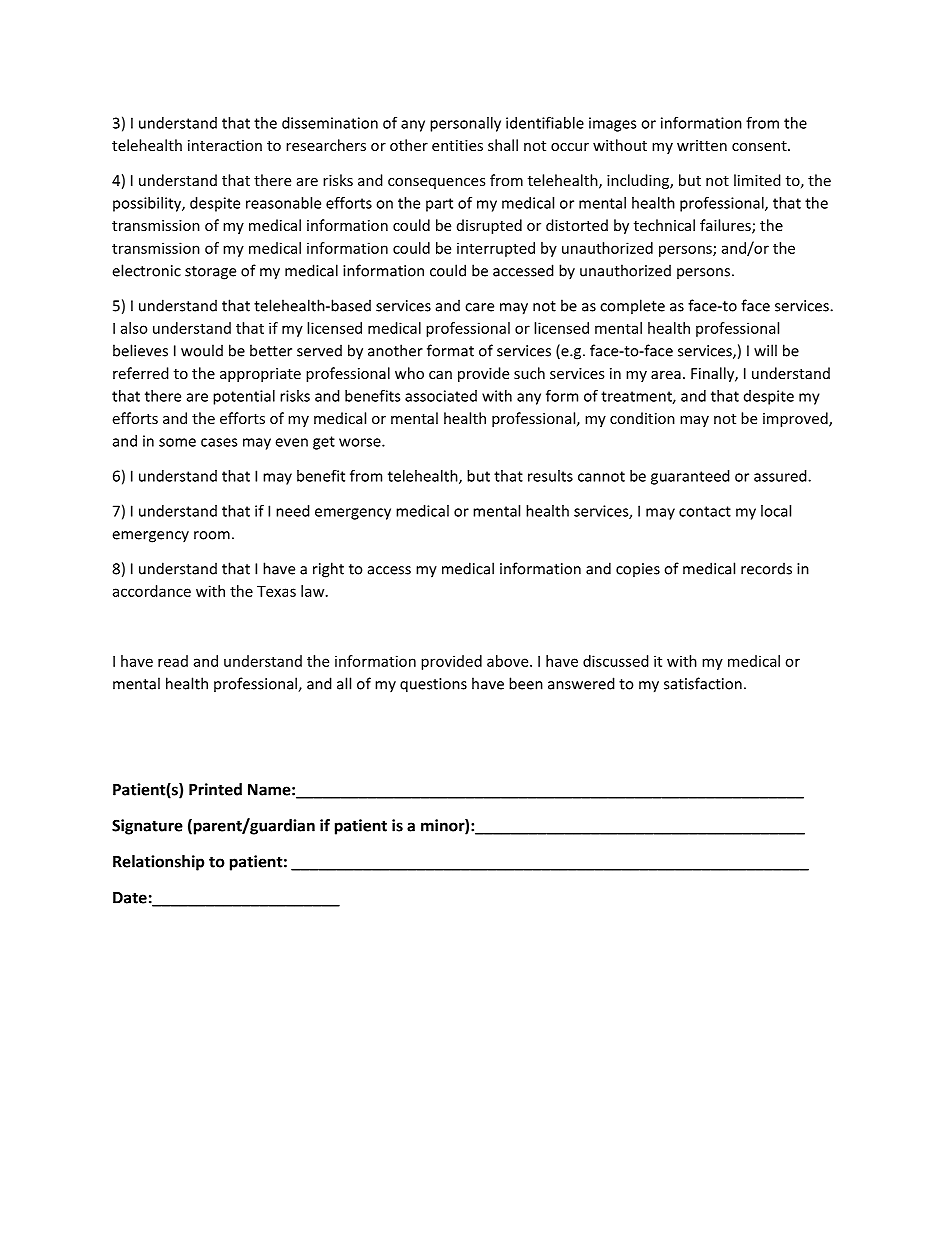 The height and width of the image is (1233, 952). What do you see at coordinates (702, 145) in the image?
I see `written` at bounding box center [702, 145].
